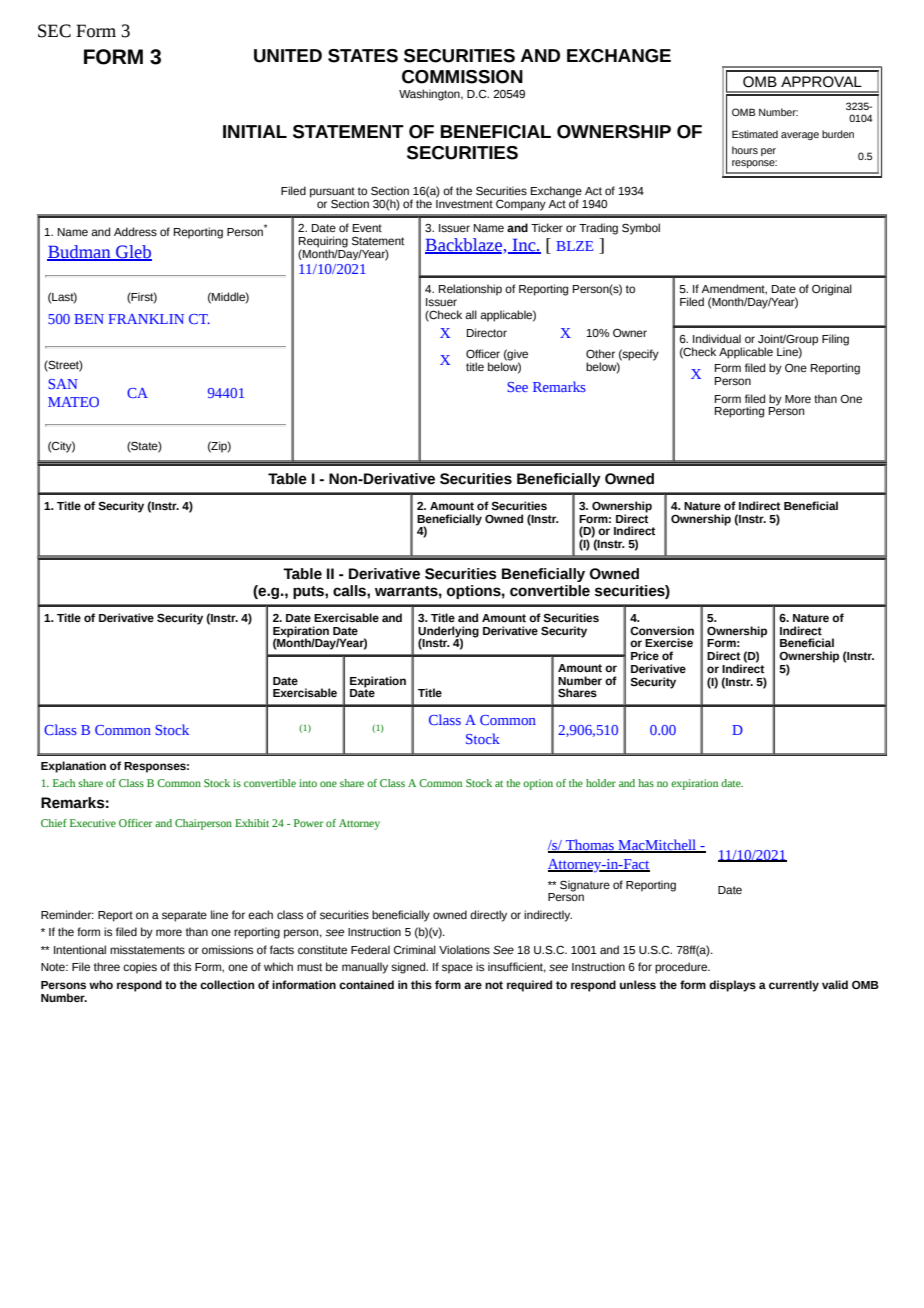  What do you see at coordinates (457, 969) in the screenshot?
I see `space` at bounding box center [457, 969].
